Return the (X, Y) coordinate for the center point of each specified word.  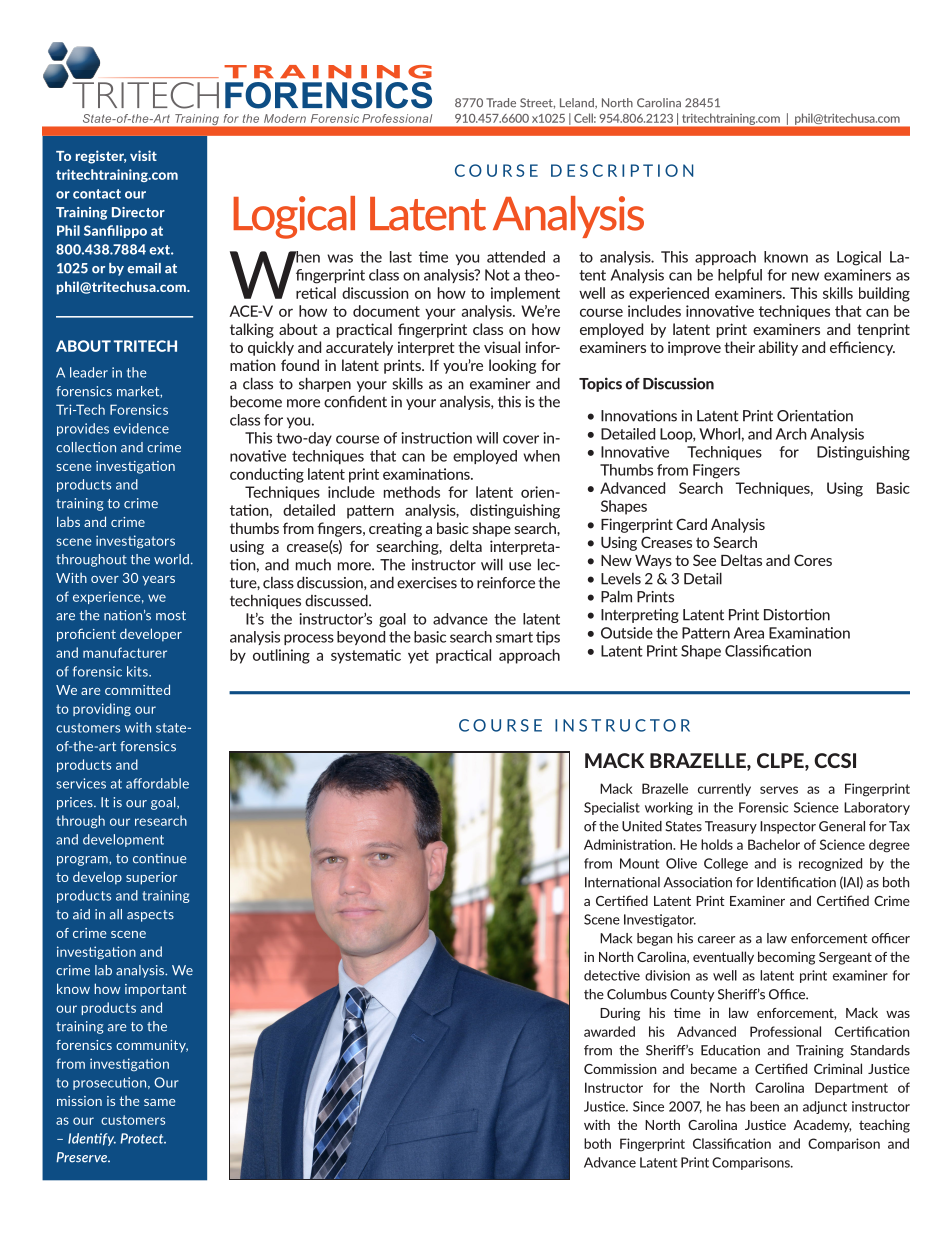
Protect (143, 1138)
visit (143, 155)
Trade (501, 102)
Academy (822, 1126)
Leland (578, 103)
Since (648, 1106)
